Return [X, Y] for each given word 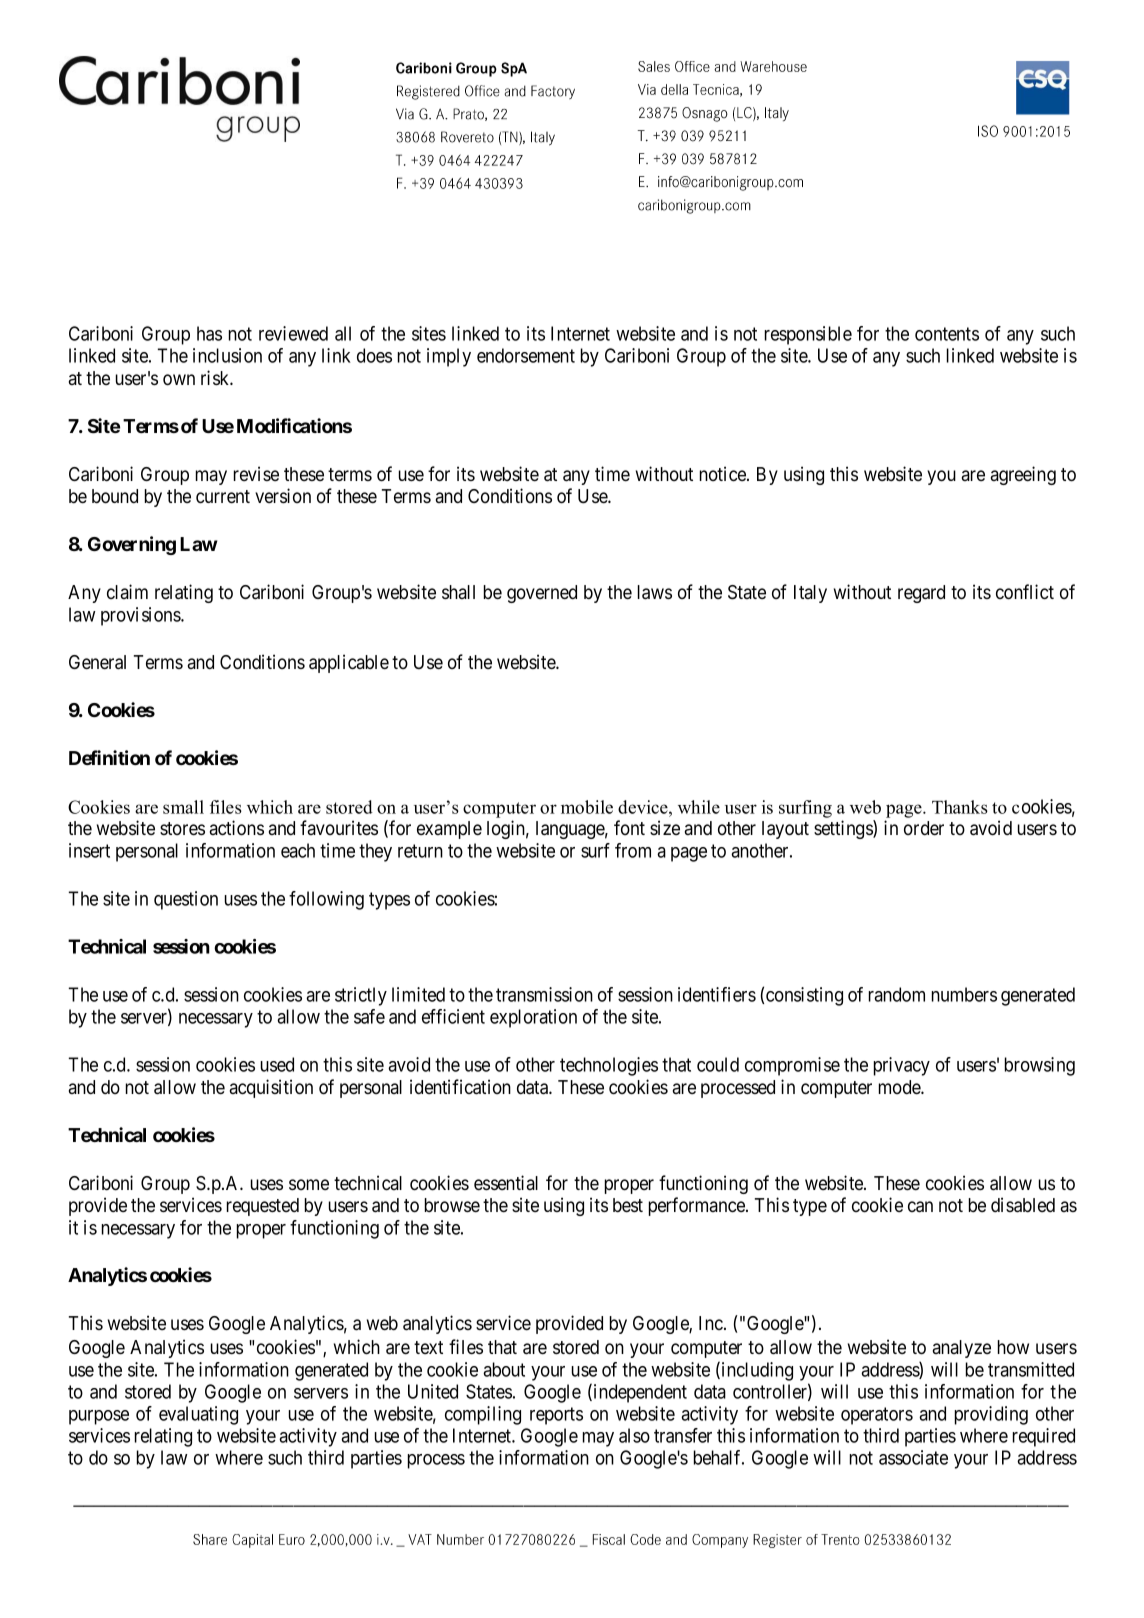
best [628, 1205]
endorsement [526, 355]
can [920, 1207]
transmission [544, 994]
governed [542, 594]
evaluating [198, 1415]
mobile [587, 807]
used [277, 1064]
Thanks [960, 807]
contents [947, 334]
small [183, 807]
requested [263, 1207]
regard [921, 594]
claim [127, 591]
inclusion [227, 355]
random [897, 994]
